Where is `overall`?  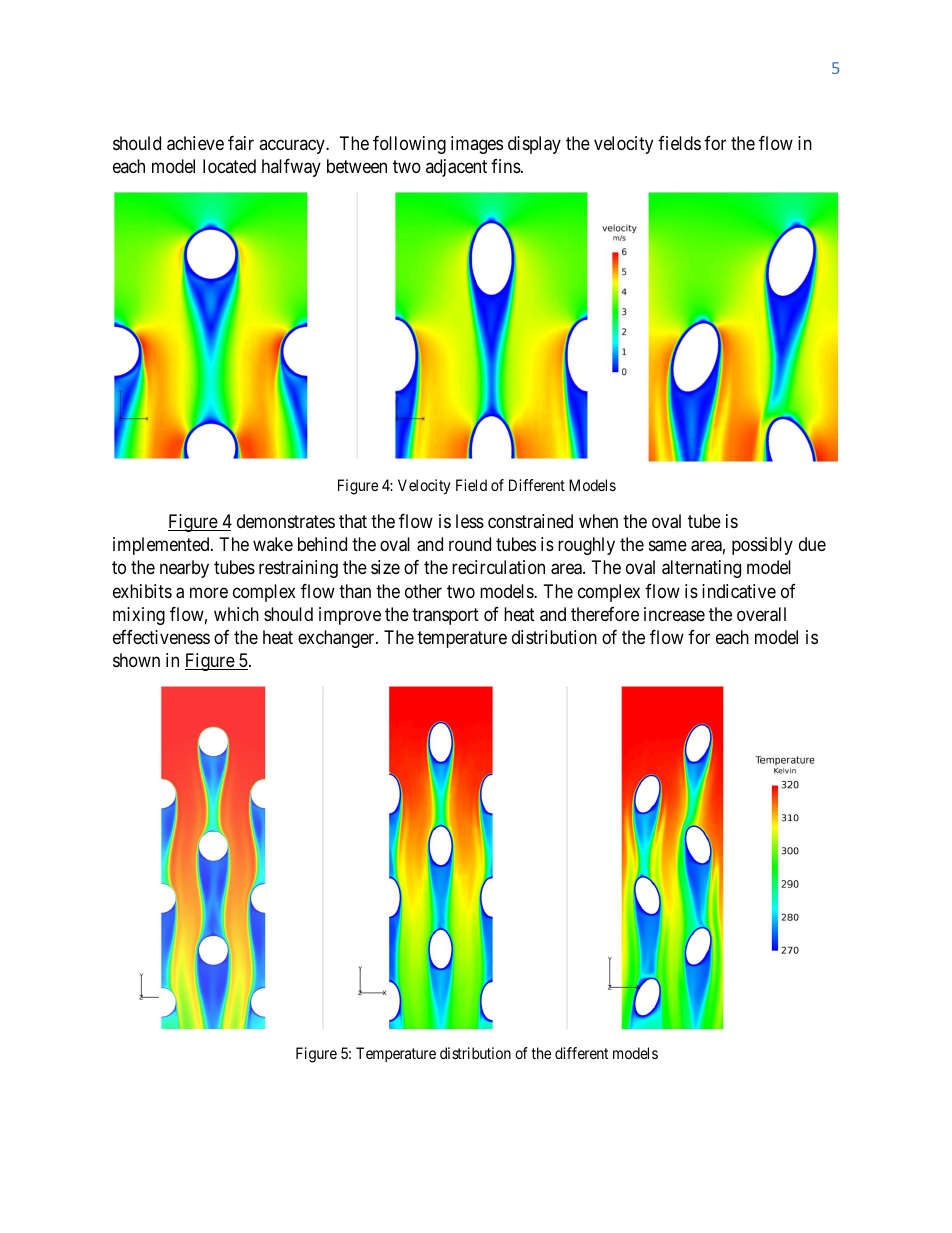 overall is located at coordinates (761, 614).
